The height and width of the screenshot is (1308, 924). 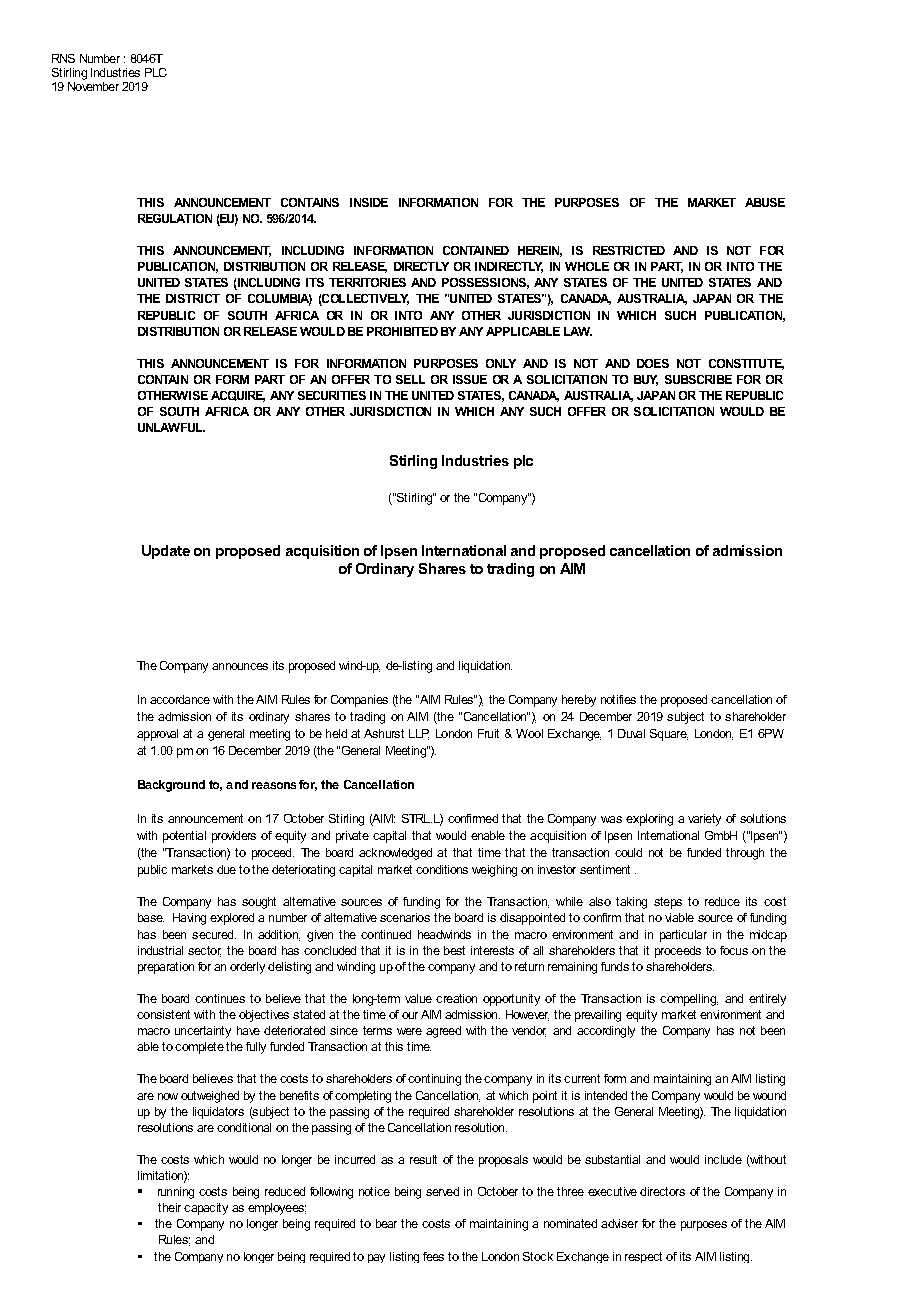 I want to click on acknowledged, so click(x=395, y=854).
